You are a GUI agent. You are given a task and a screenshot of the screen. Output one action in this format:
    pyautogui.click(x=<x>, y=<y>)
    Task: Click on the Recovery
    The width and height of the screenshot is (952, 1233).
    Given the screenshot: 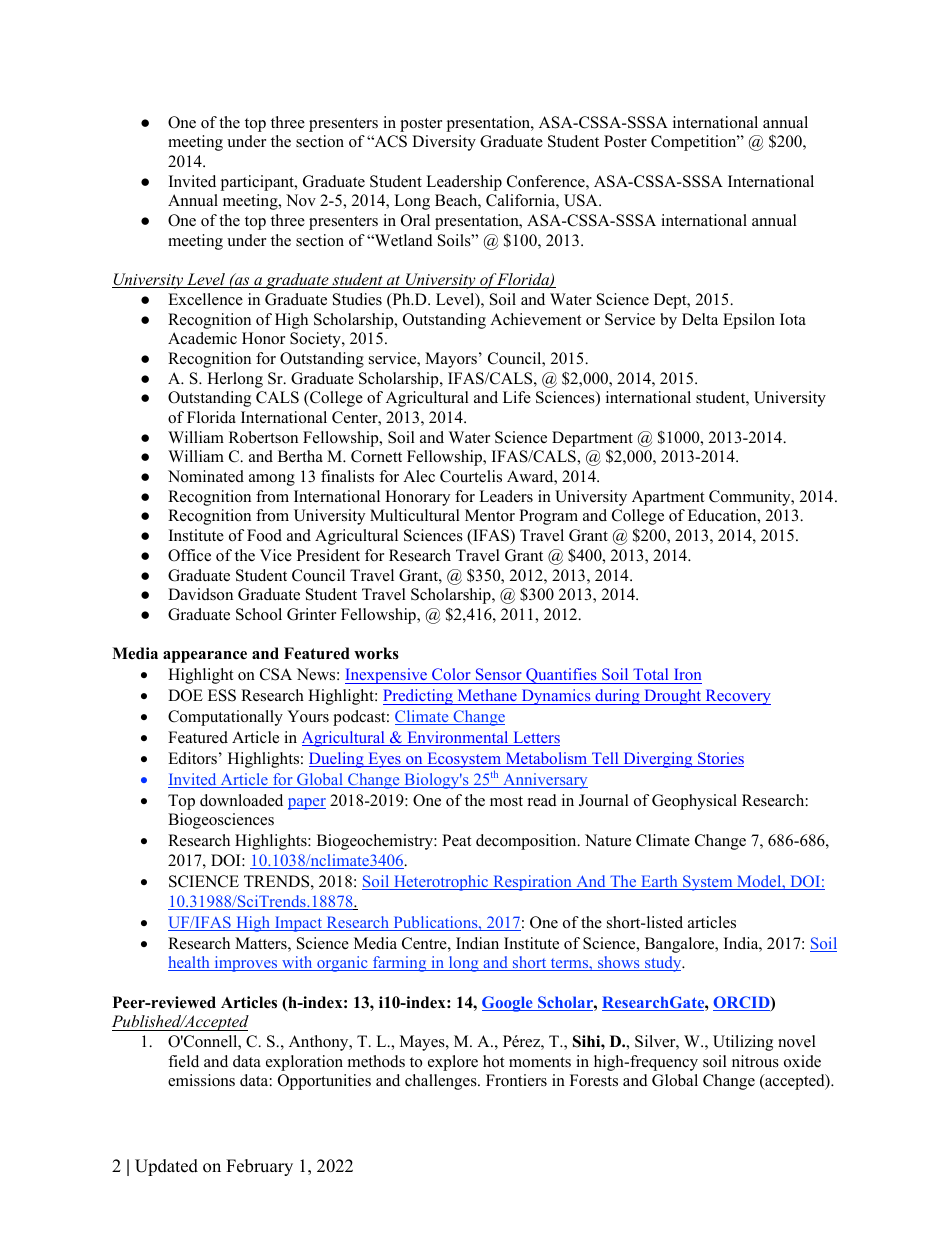 What is the action you would take?
    pyautogui.click(x=737, y=697)
